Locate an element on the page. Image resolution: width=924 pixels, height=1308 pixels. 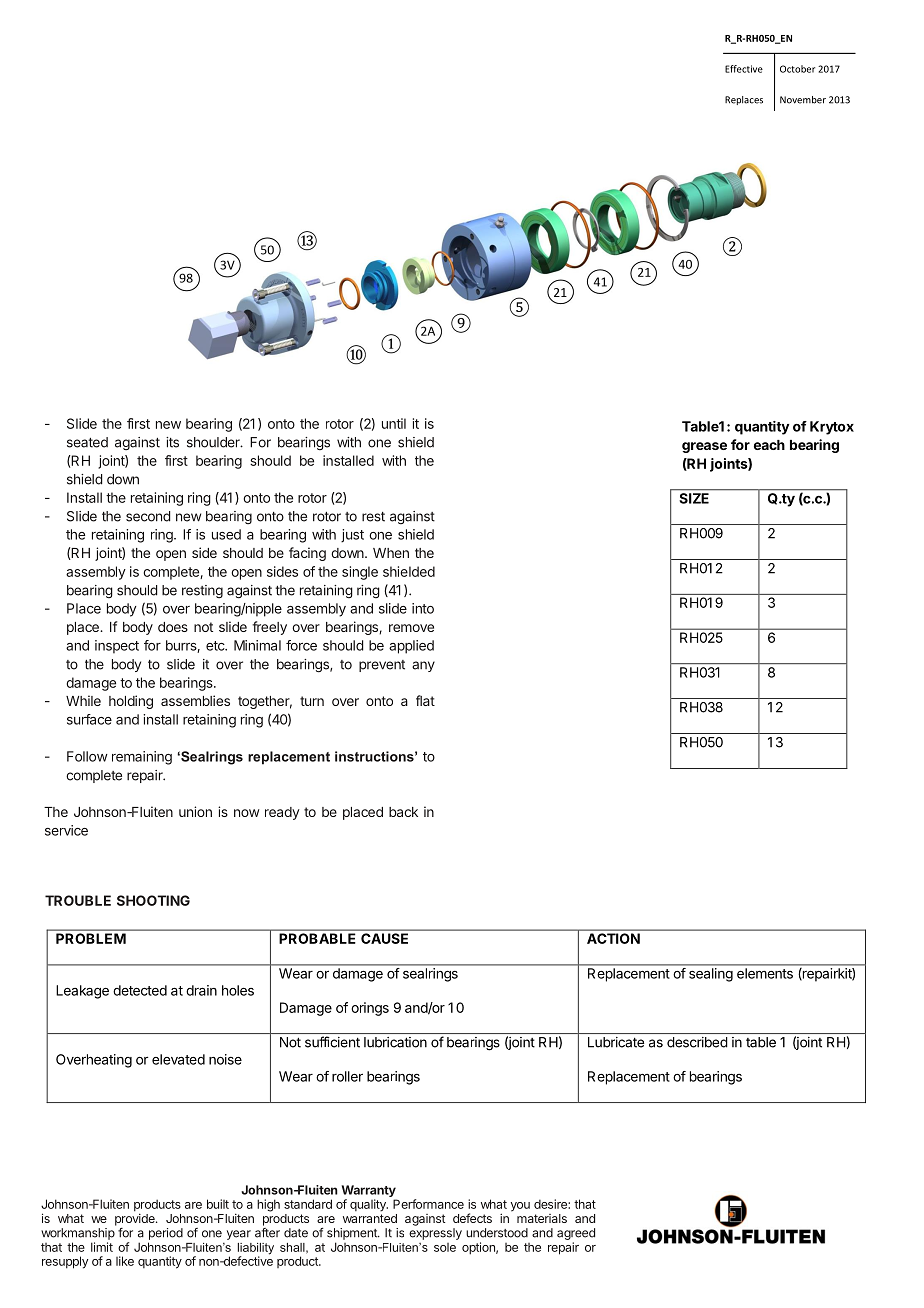
second is located at coordinates (148, 516).
